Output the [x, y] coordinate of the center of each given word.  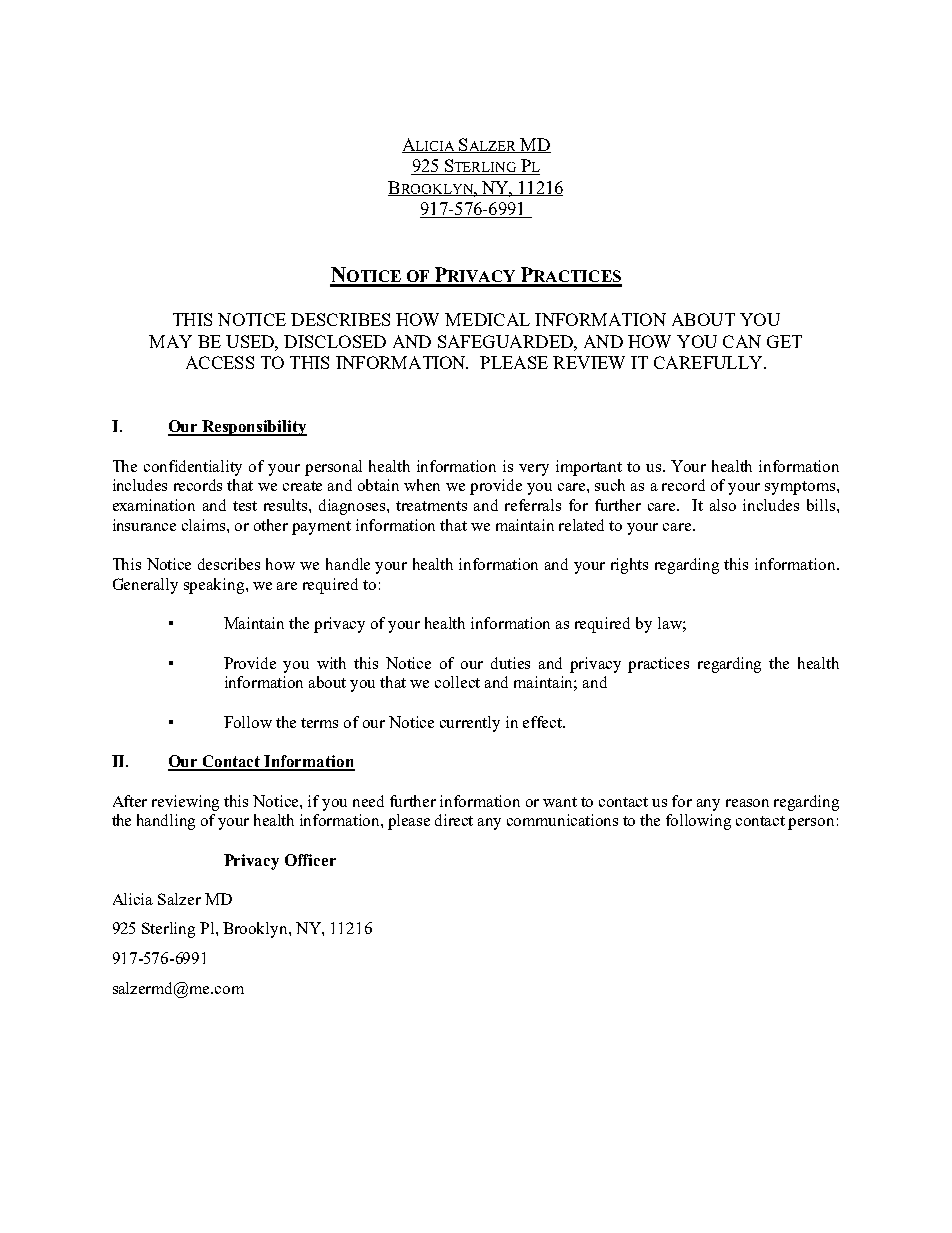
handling [166, 822]
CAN [742, 341]
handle [348, 564]
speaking [215, 586]
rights [629, 566]
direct [454, 820]
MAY [170, 341]
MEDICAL [487, 319]
